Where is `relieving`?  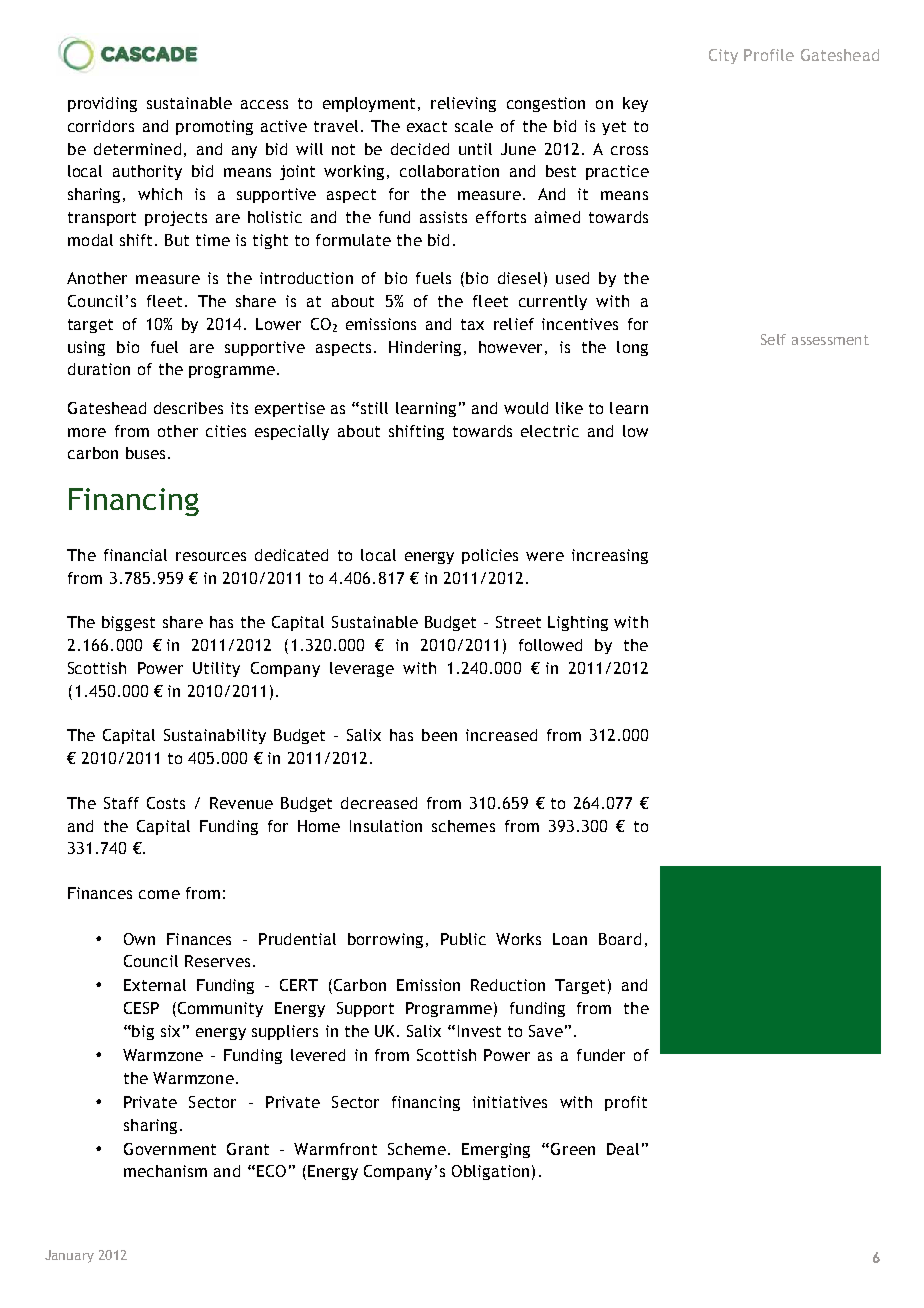 relieving is located at coordinates (463, 104).
